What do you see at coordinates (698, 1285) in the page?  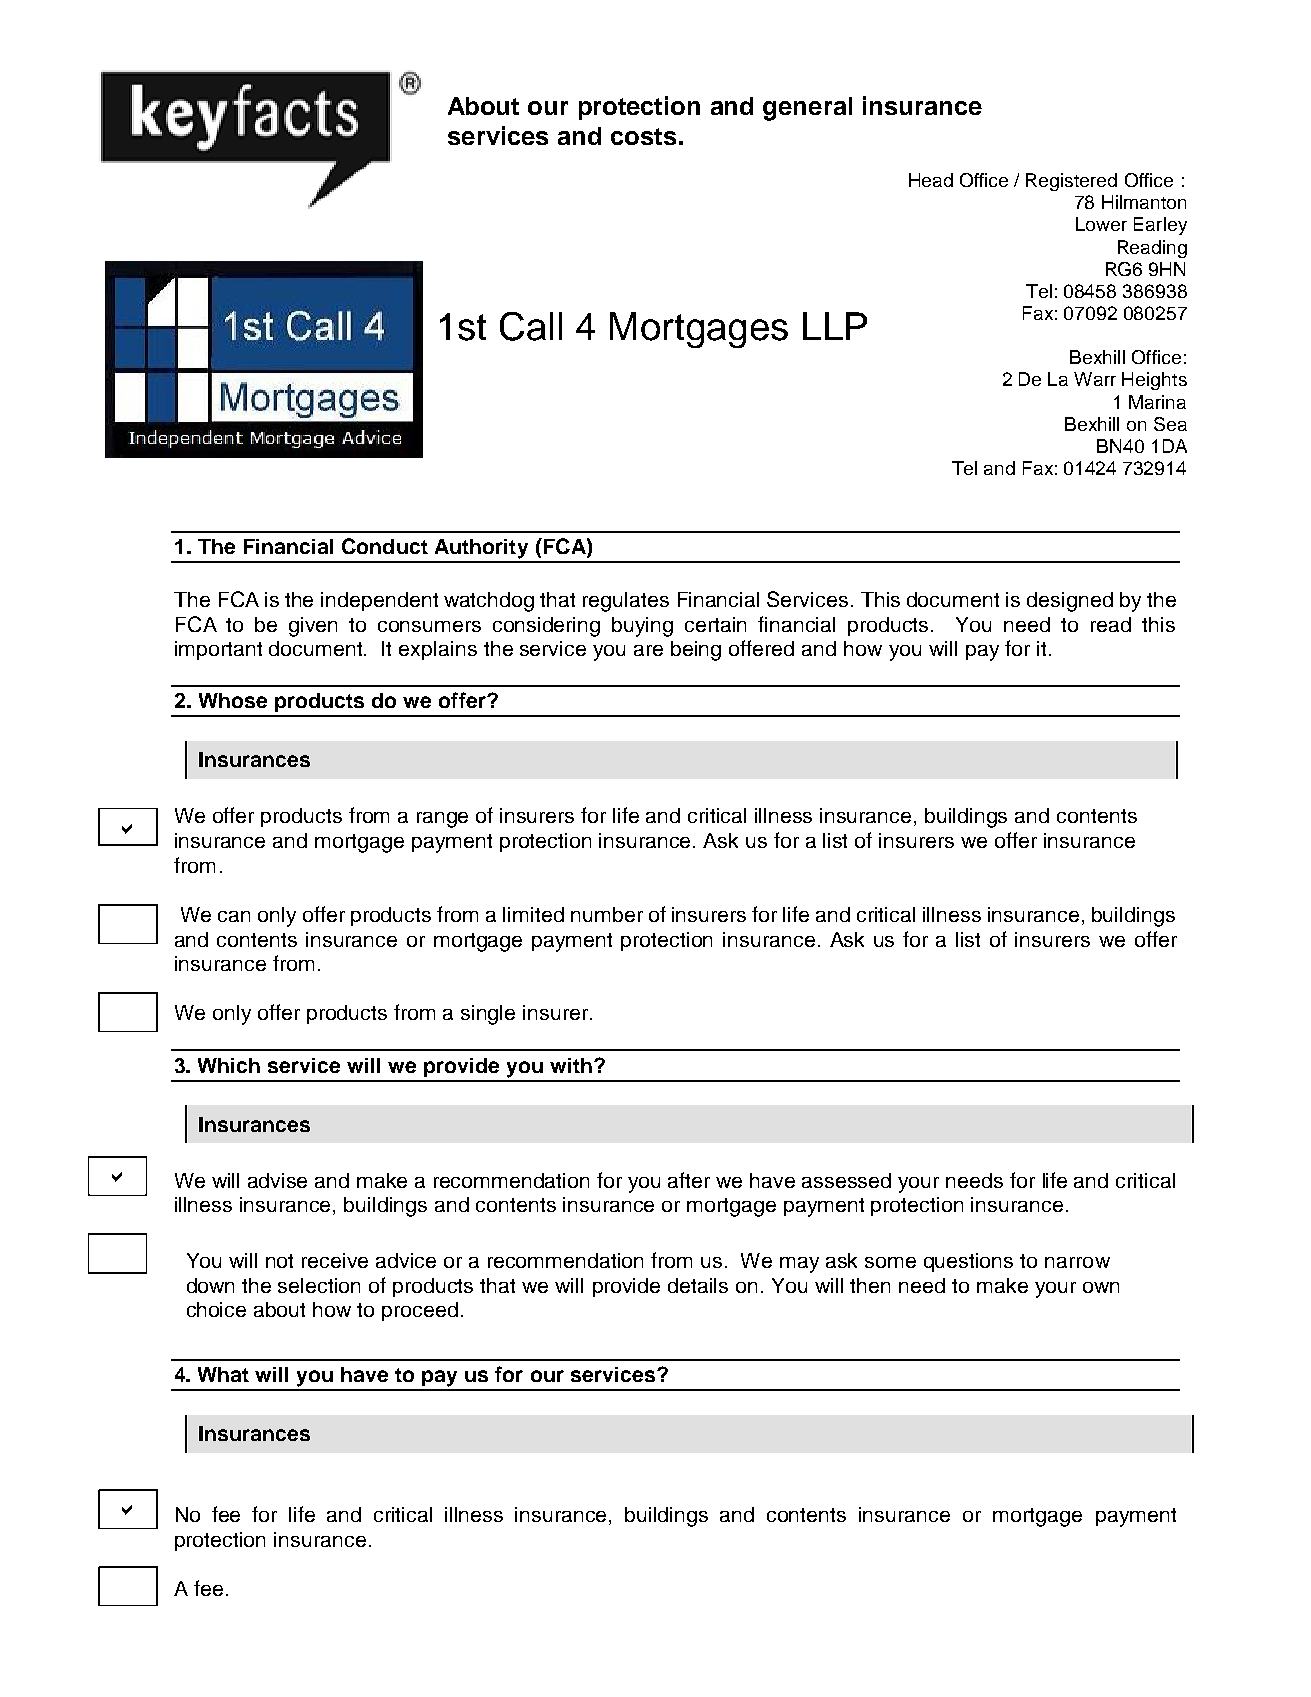 I see `details` at bounding box center [698, 1285].
